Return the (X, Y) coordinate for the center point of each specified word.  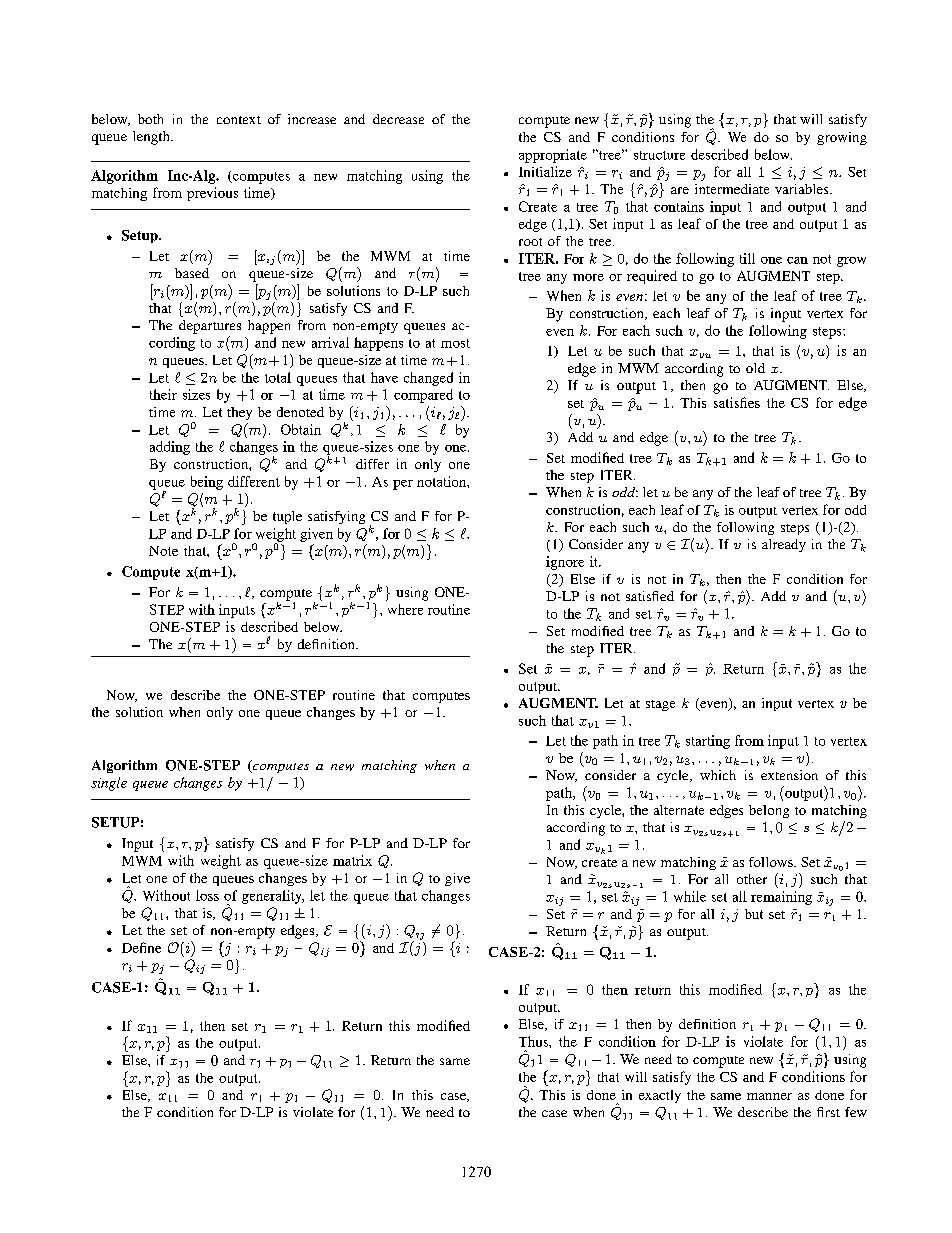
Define (141, 947)
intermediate (732, 189)
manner (769, 1096)
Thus (534, 1041)
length (152, 138)
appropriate (553, 156)
